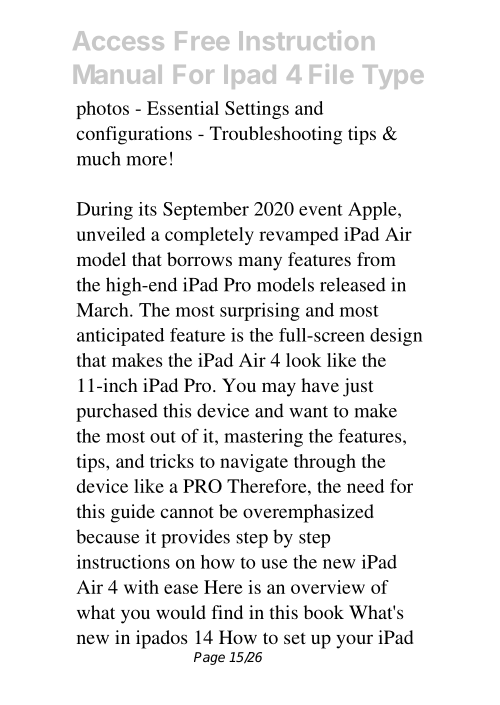  Describe the element at coordinates (202, 40) in the screenshot. I see `Free` at that location.
